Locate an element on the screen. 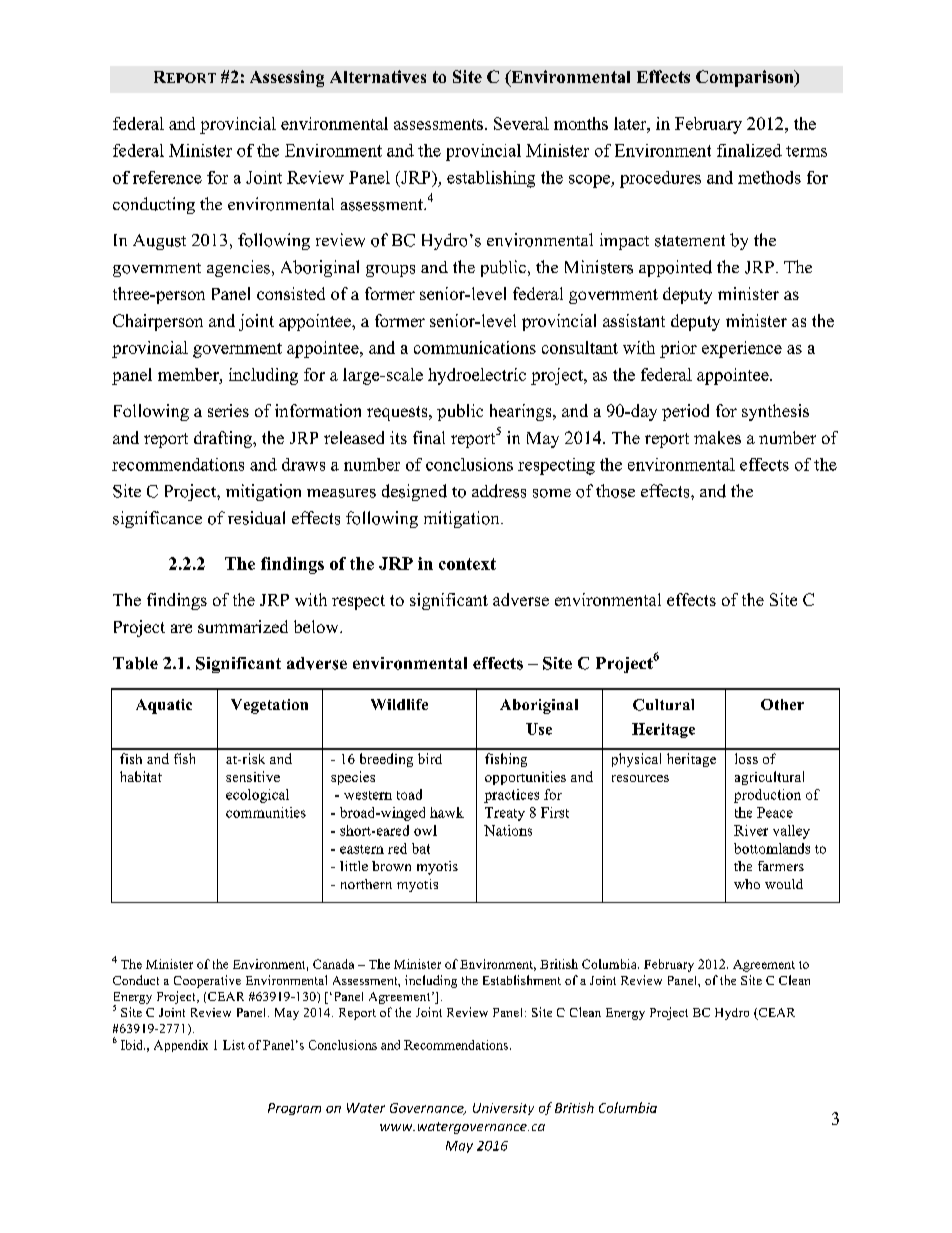  those is located at coordinates (615, 491).
